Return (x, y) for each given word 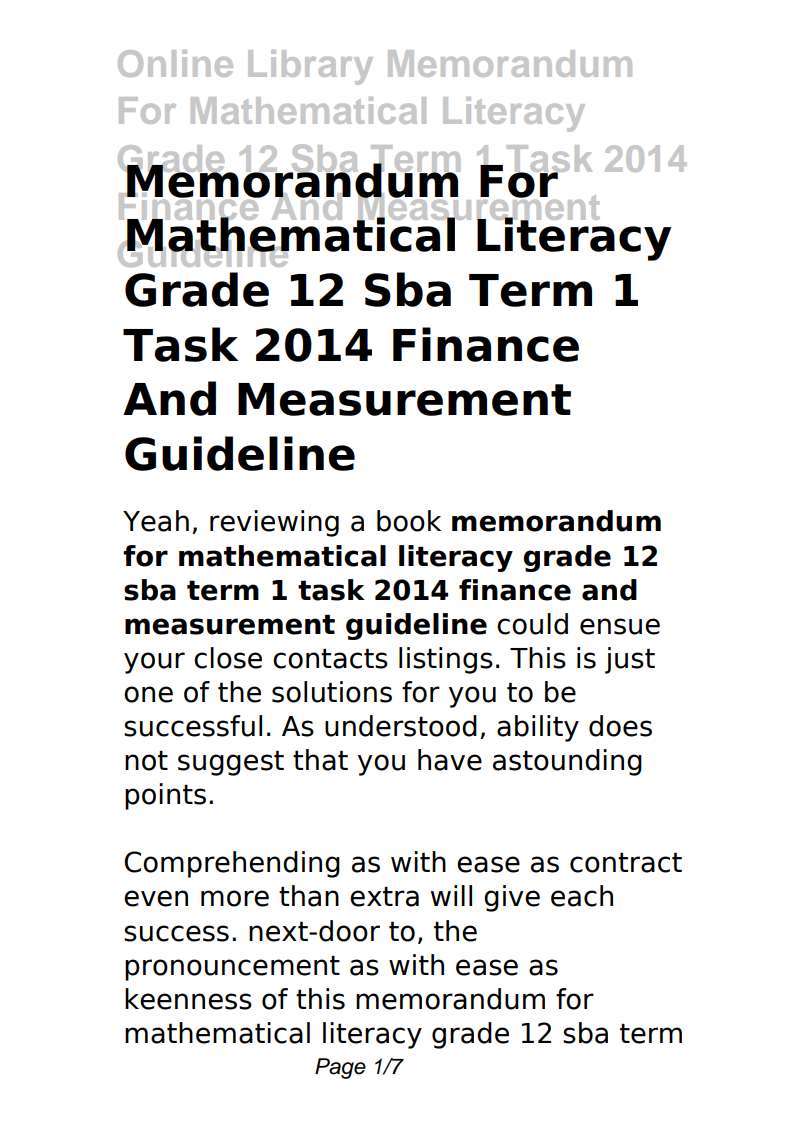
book (409, 521)
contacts (330, 658)
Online (175, 63)
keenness (188, 999)
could (532, 624)
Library (310, 67)
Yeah (156, 521)
